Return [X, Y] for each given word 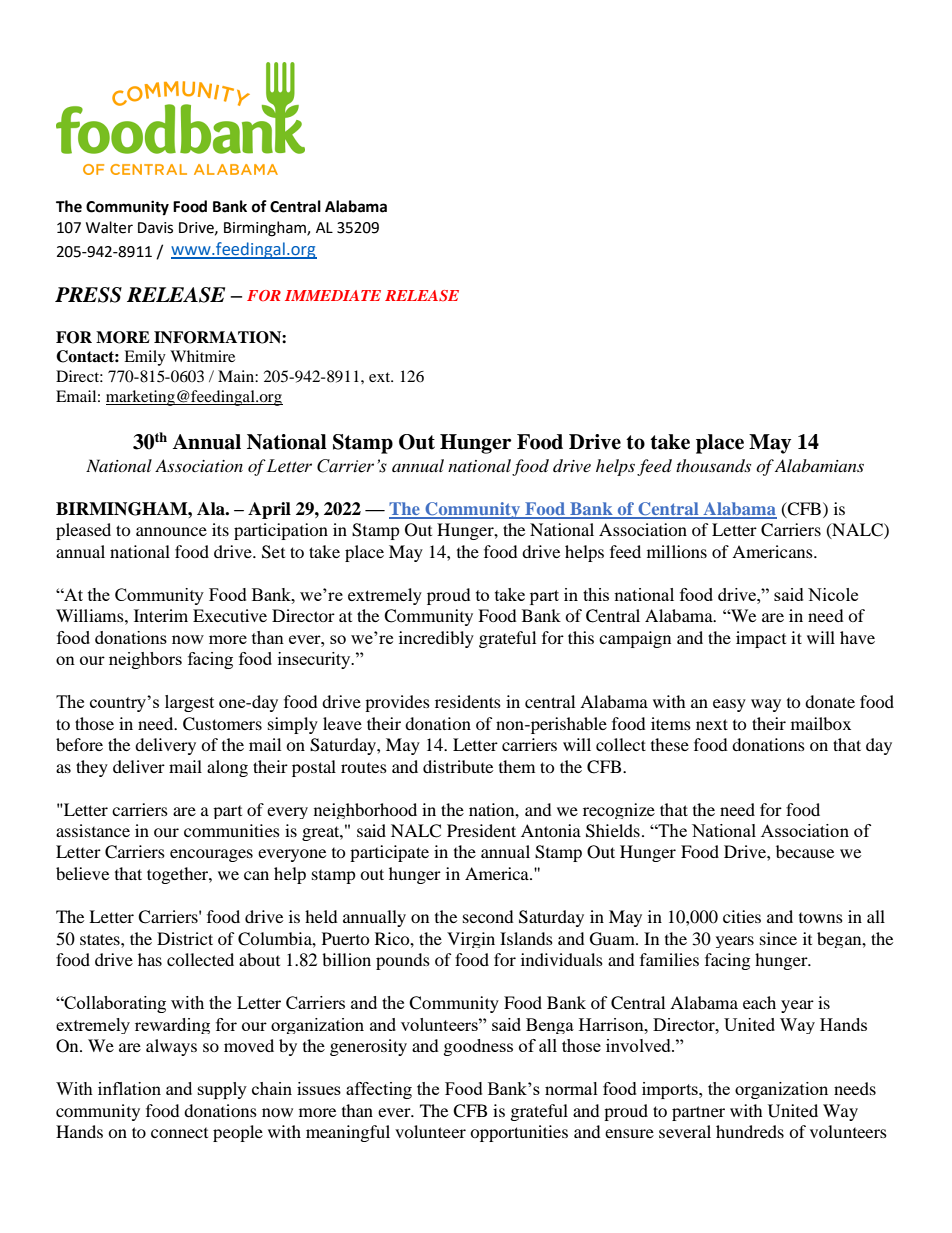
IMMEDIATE [333, 295]
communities [232, 830]
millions [677, 551]
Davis [155, 228]
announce [171, 531]
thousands [713, 465]
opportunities [519, 1133]
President [481, 830]
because [805, 851]
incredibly [436, 639]
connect [179, 1133]
